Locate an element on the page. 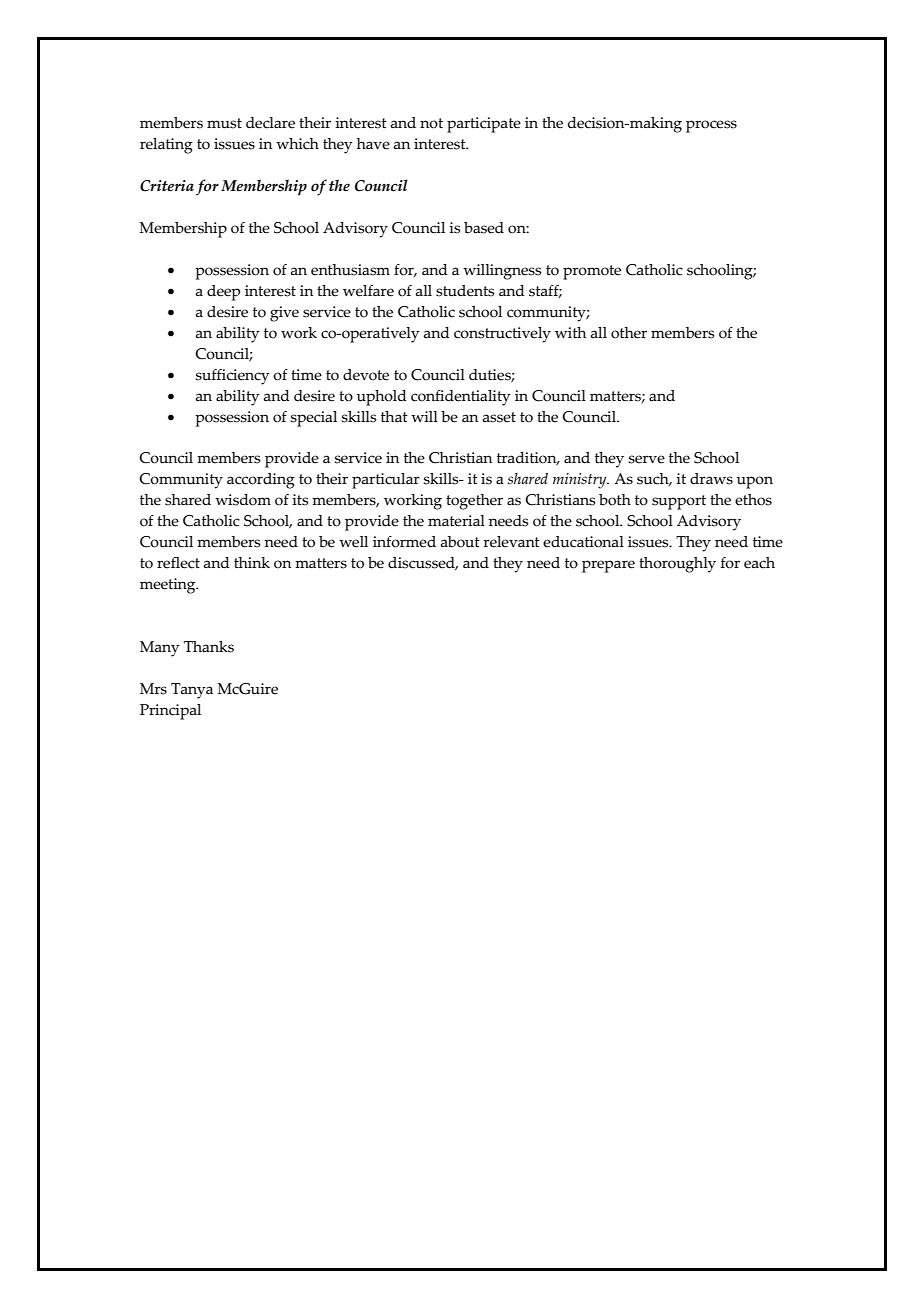 This document has height=1308, width=924. thoroughly is located at coordinates (677, 565).
